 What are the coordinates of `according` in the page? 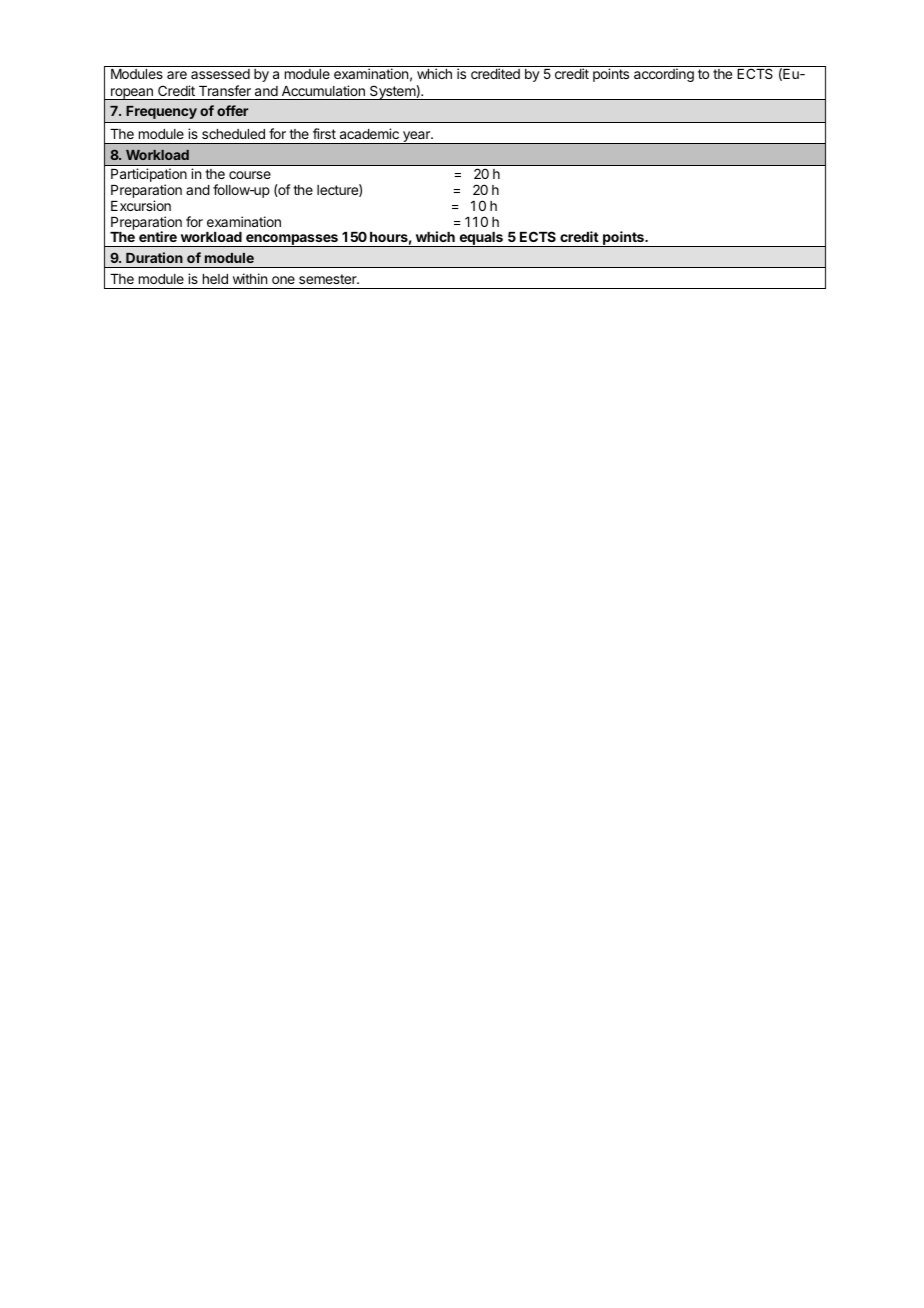 It's located at (664, 75).
